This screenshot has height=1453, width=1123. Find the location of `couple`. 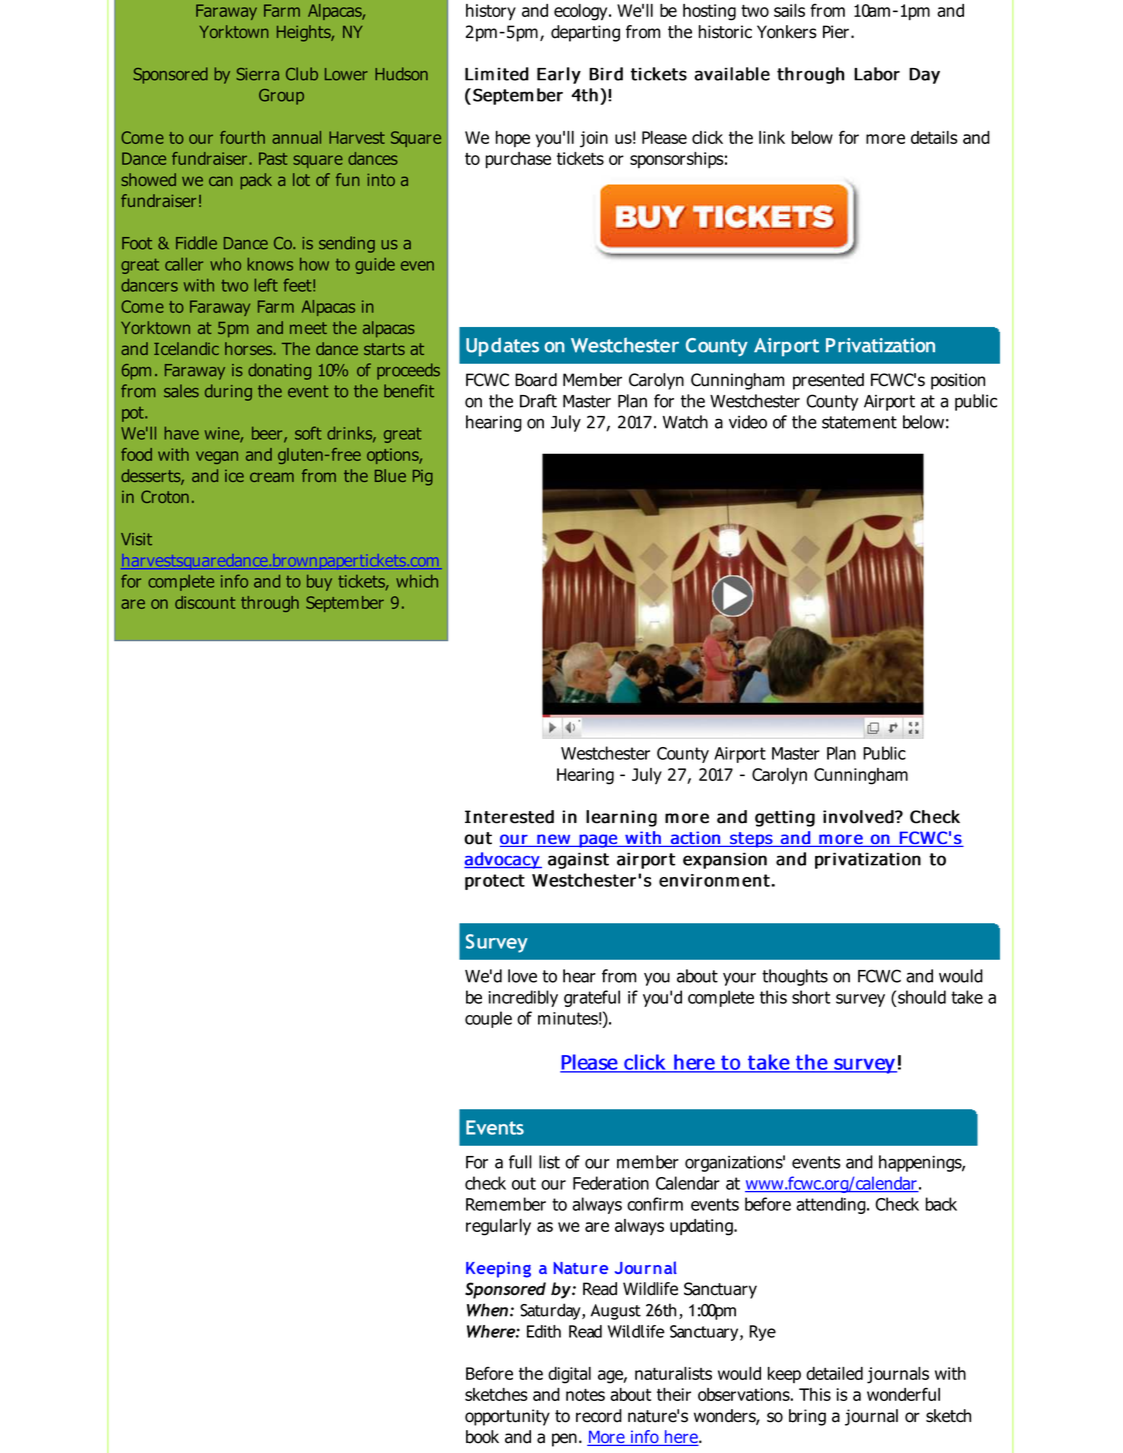

couple is located at coordinates (488, 1019).
